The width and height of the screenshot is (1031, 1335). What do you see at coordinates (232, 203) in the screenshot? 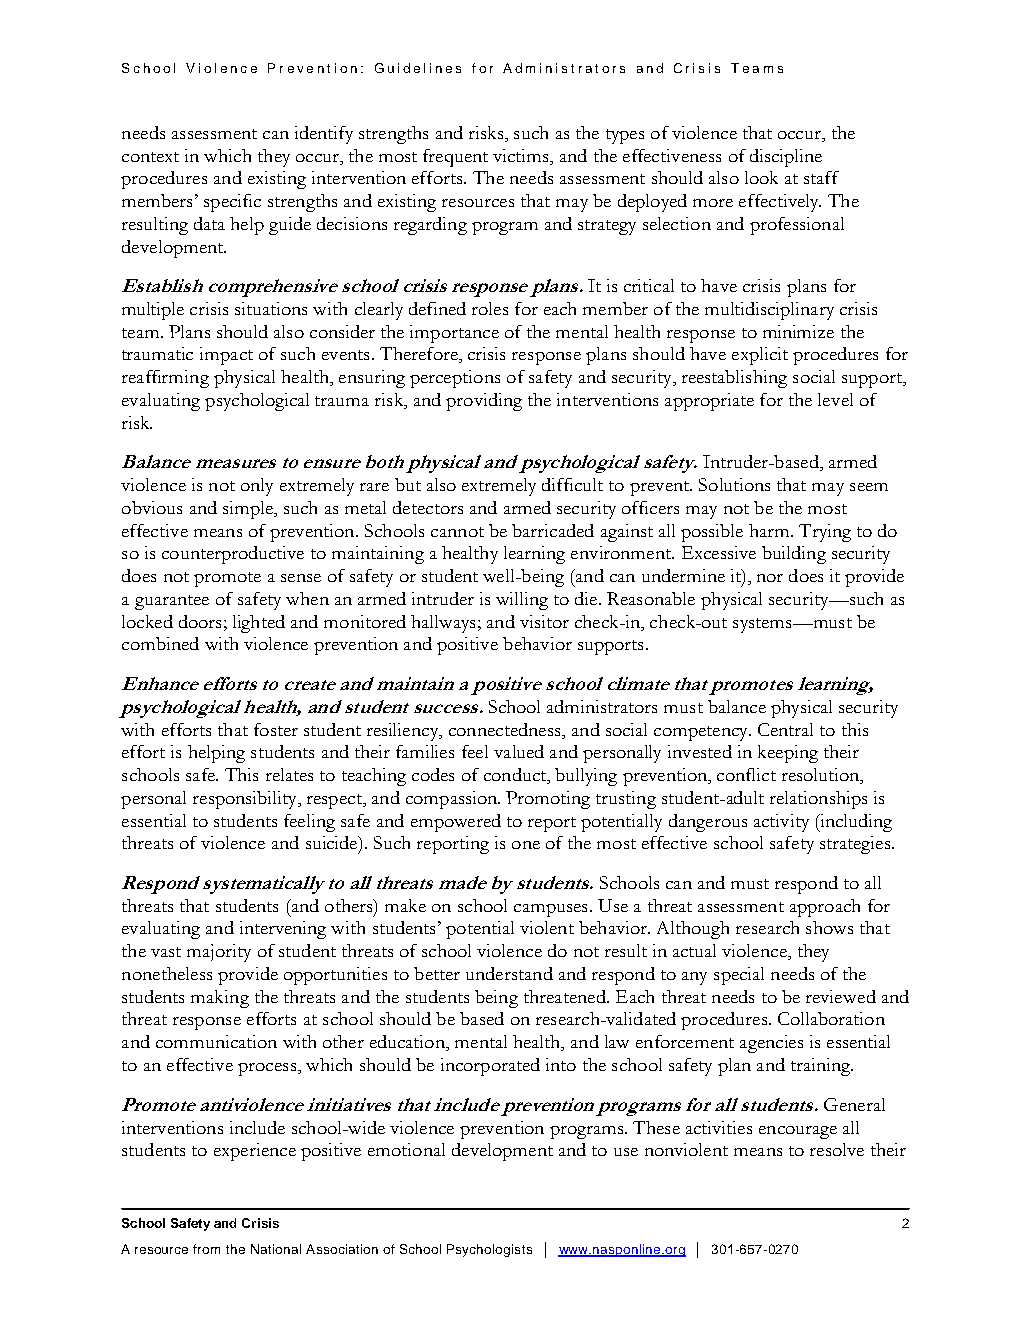
I see `specific` at bounding box center [232, 203].
